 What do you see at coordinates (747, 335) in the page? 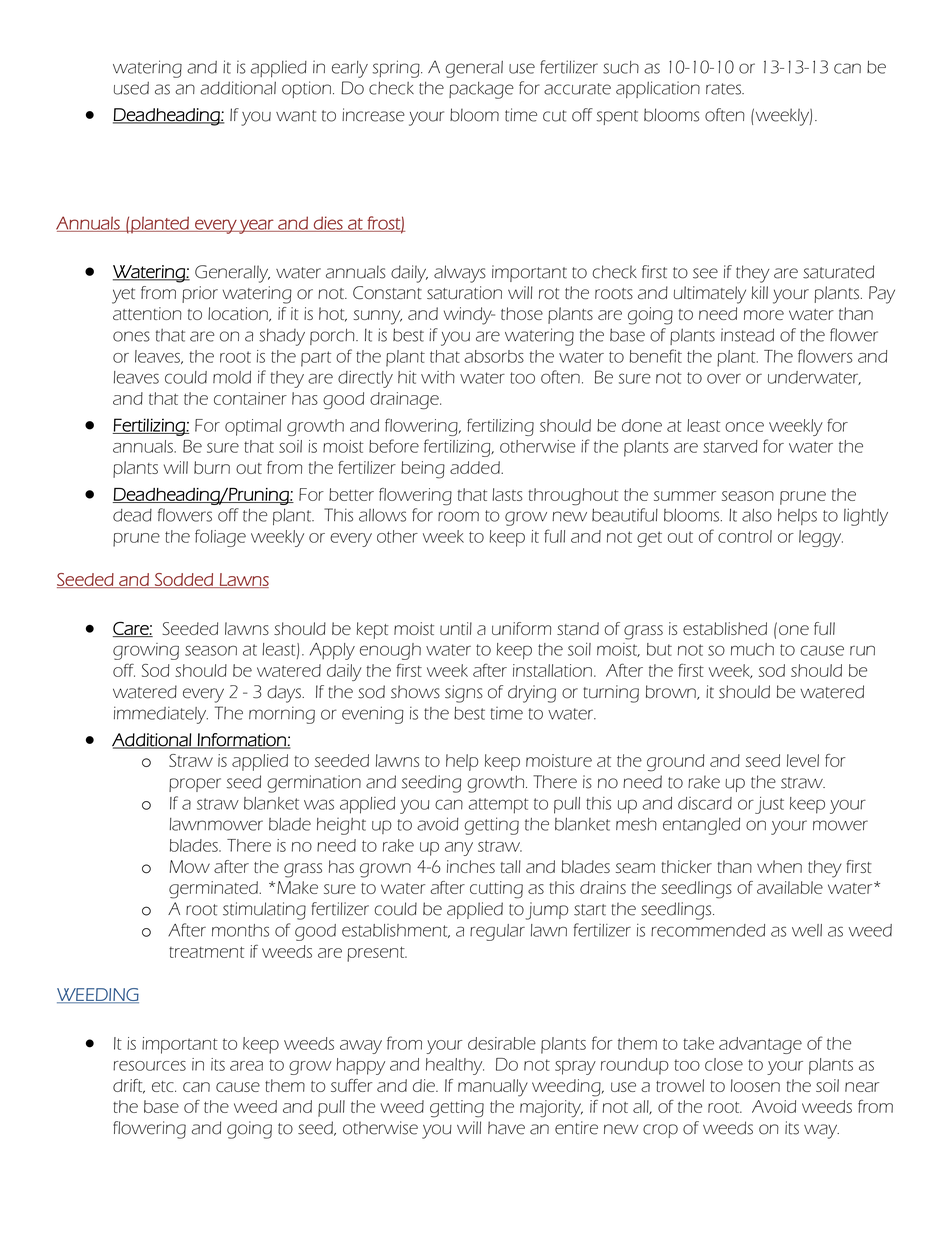
I see `instead` at bounding box center [747, 335].
